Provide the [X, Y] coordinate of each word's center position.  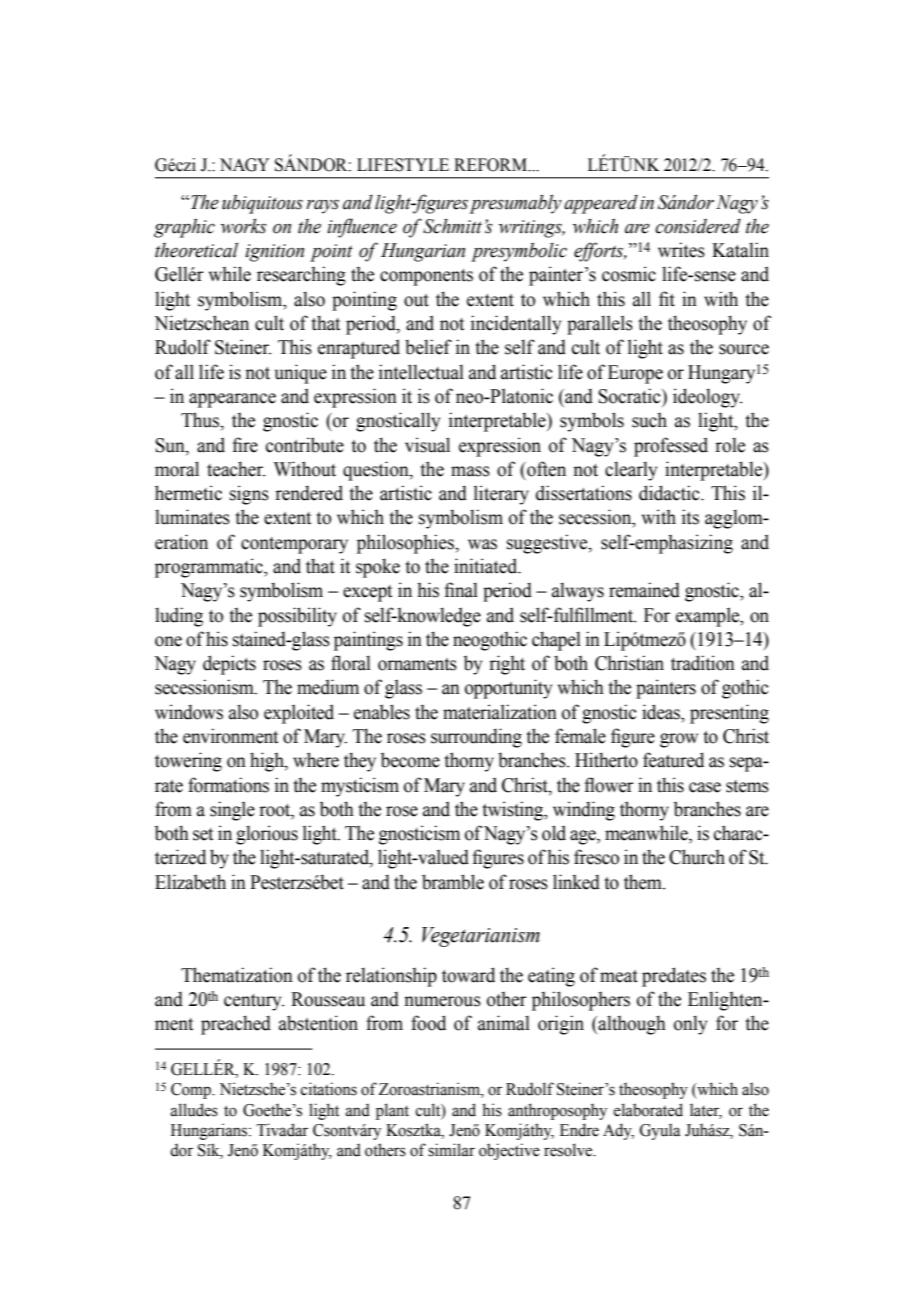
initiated [487, 566]
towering [188, 762]
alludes [194, 1110]
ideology [707, 398]
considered [698, 226]
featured [673, 760]
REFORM [492, 165]
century [254, 1002]
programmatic [210, 568]
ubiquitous [262, 204]
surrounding [476, 738]
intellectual [421, 372]
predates [674, 977]
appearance [232, 400]
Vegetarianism [481, 937]
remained [644, 590]
